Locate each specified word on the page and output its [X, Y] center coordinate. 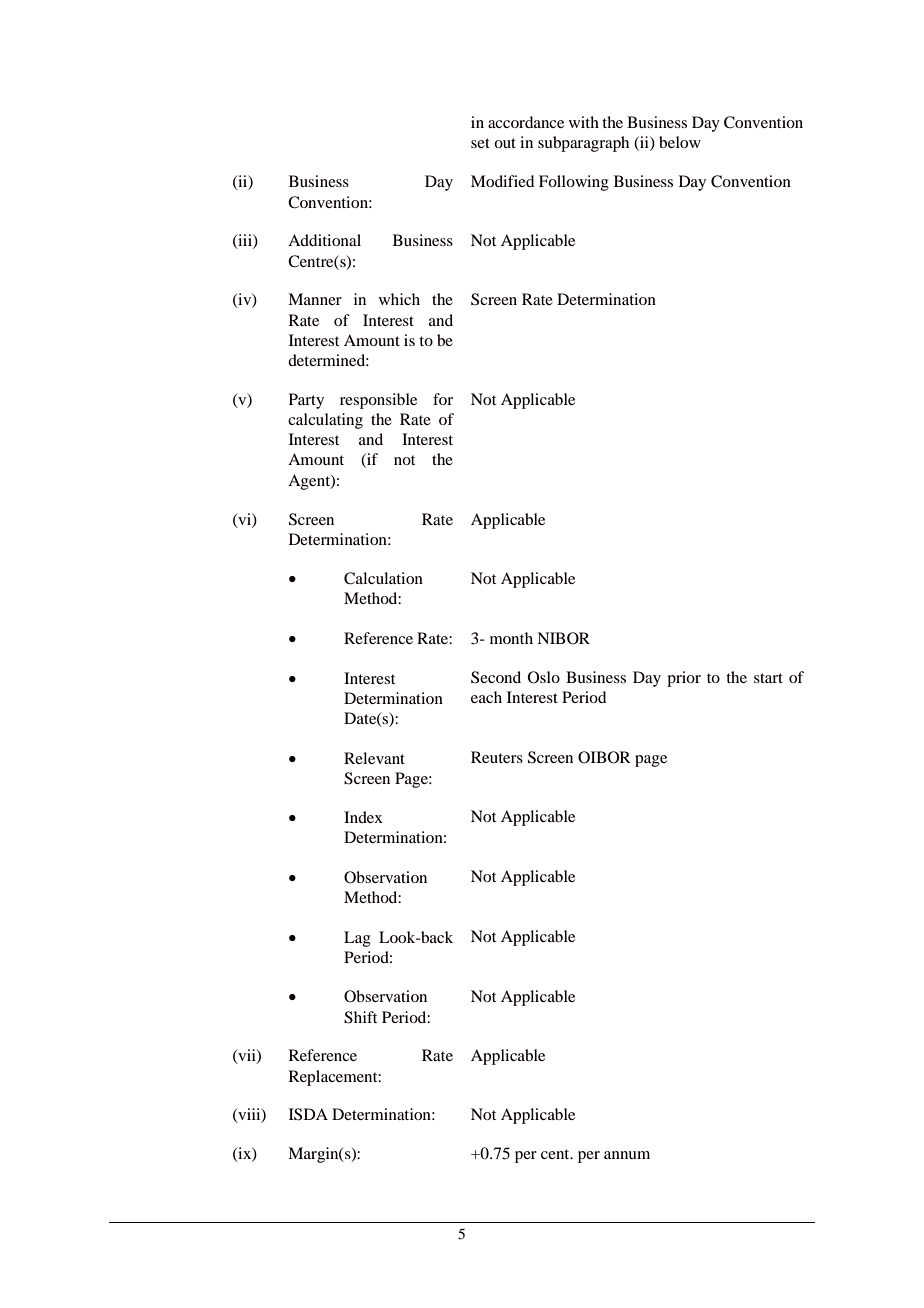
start [768, 678]
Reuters [497, 757]
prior [684, 679]
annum [627, 1155]
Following [574, 183]
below [680, 142]
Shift [360, 1017]
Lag [357, 939]
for [443, 399]
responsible [378, 401]
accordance [526, 122]
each [486, 697]
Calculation [383, 578]
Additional [324, 240]
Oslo [544, 677]
